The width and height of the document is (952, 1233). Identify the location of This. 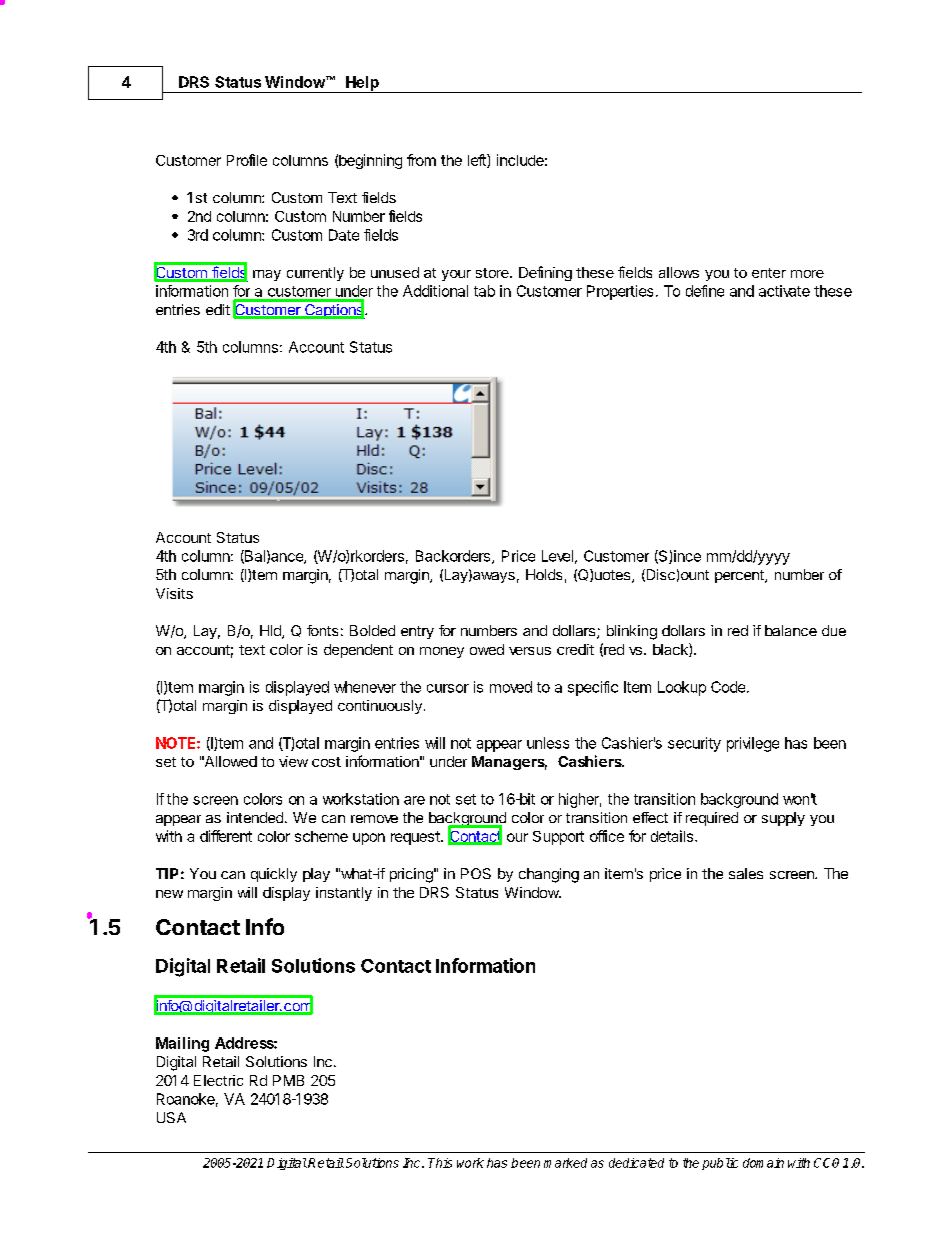
(440, 1163).
